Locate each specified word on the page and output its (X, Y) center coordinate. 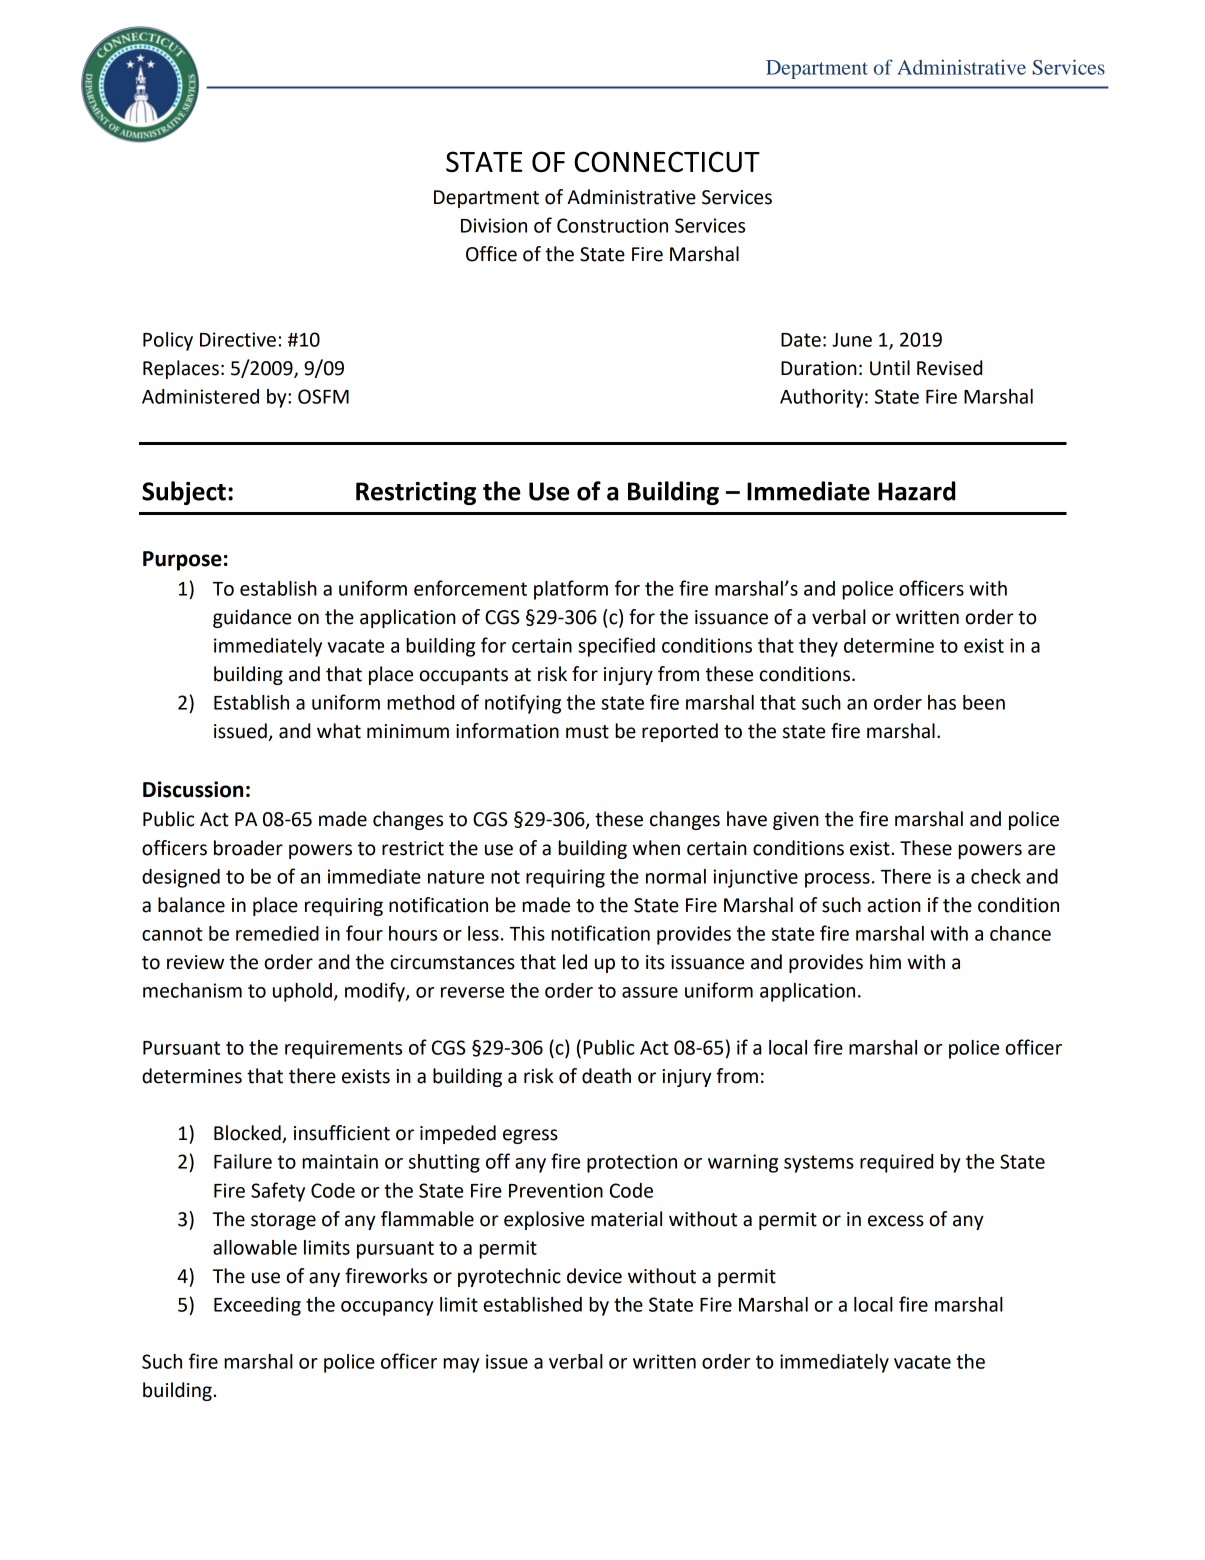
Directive (238, 339)
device (594, 1276)
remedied (277, 933)
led (575, 962)
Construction (612, 225)
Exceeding (257, 1306)
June (852, 340)
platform (571, 590)
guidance (252, 618)
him (885, 961)
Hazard (917, 491)
